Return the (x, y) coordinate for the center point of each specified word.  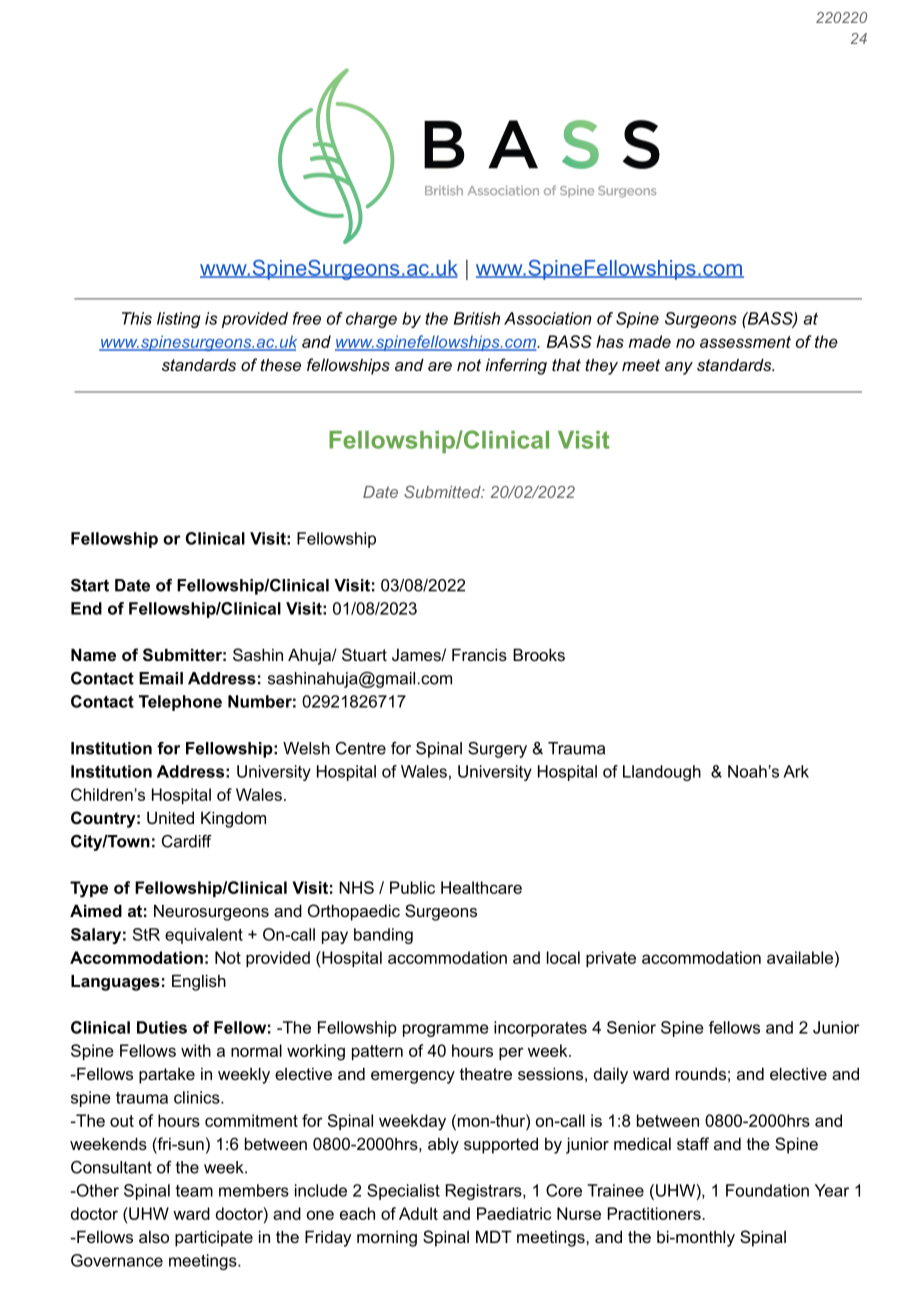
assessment (745, 342)
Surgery (497, 750)
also (154, 1236)
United (170, 817)
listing (179, 320)
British (477, 318)
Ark (796, 771)
